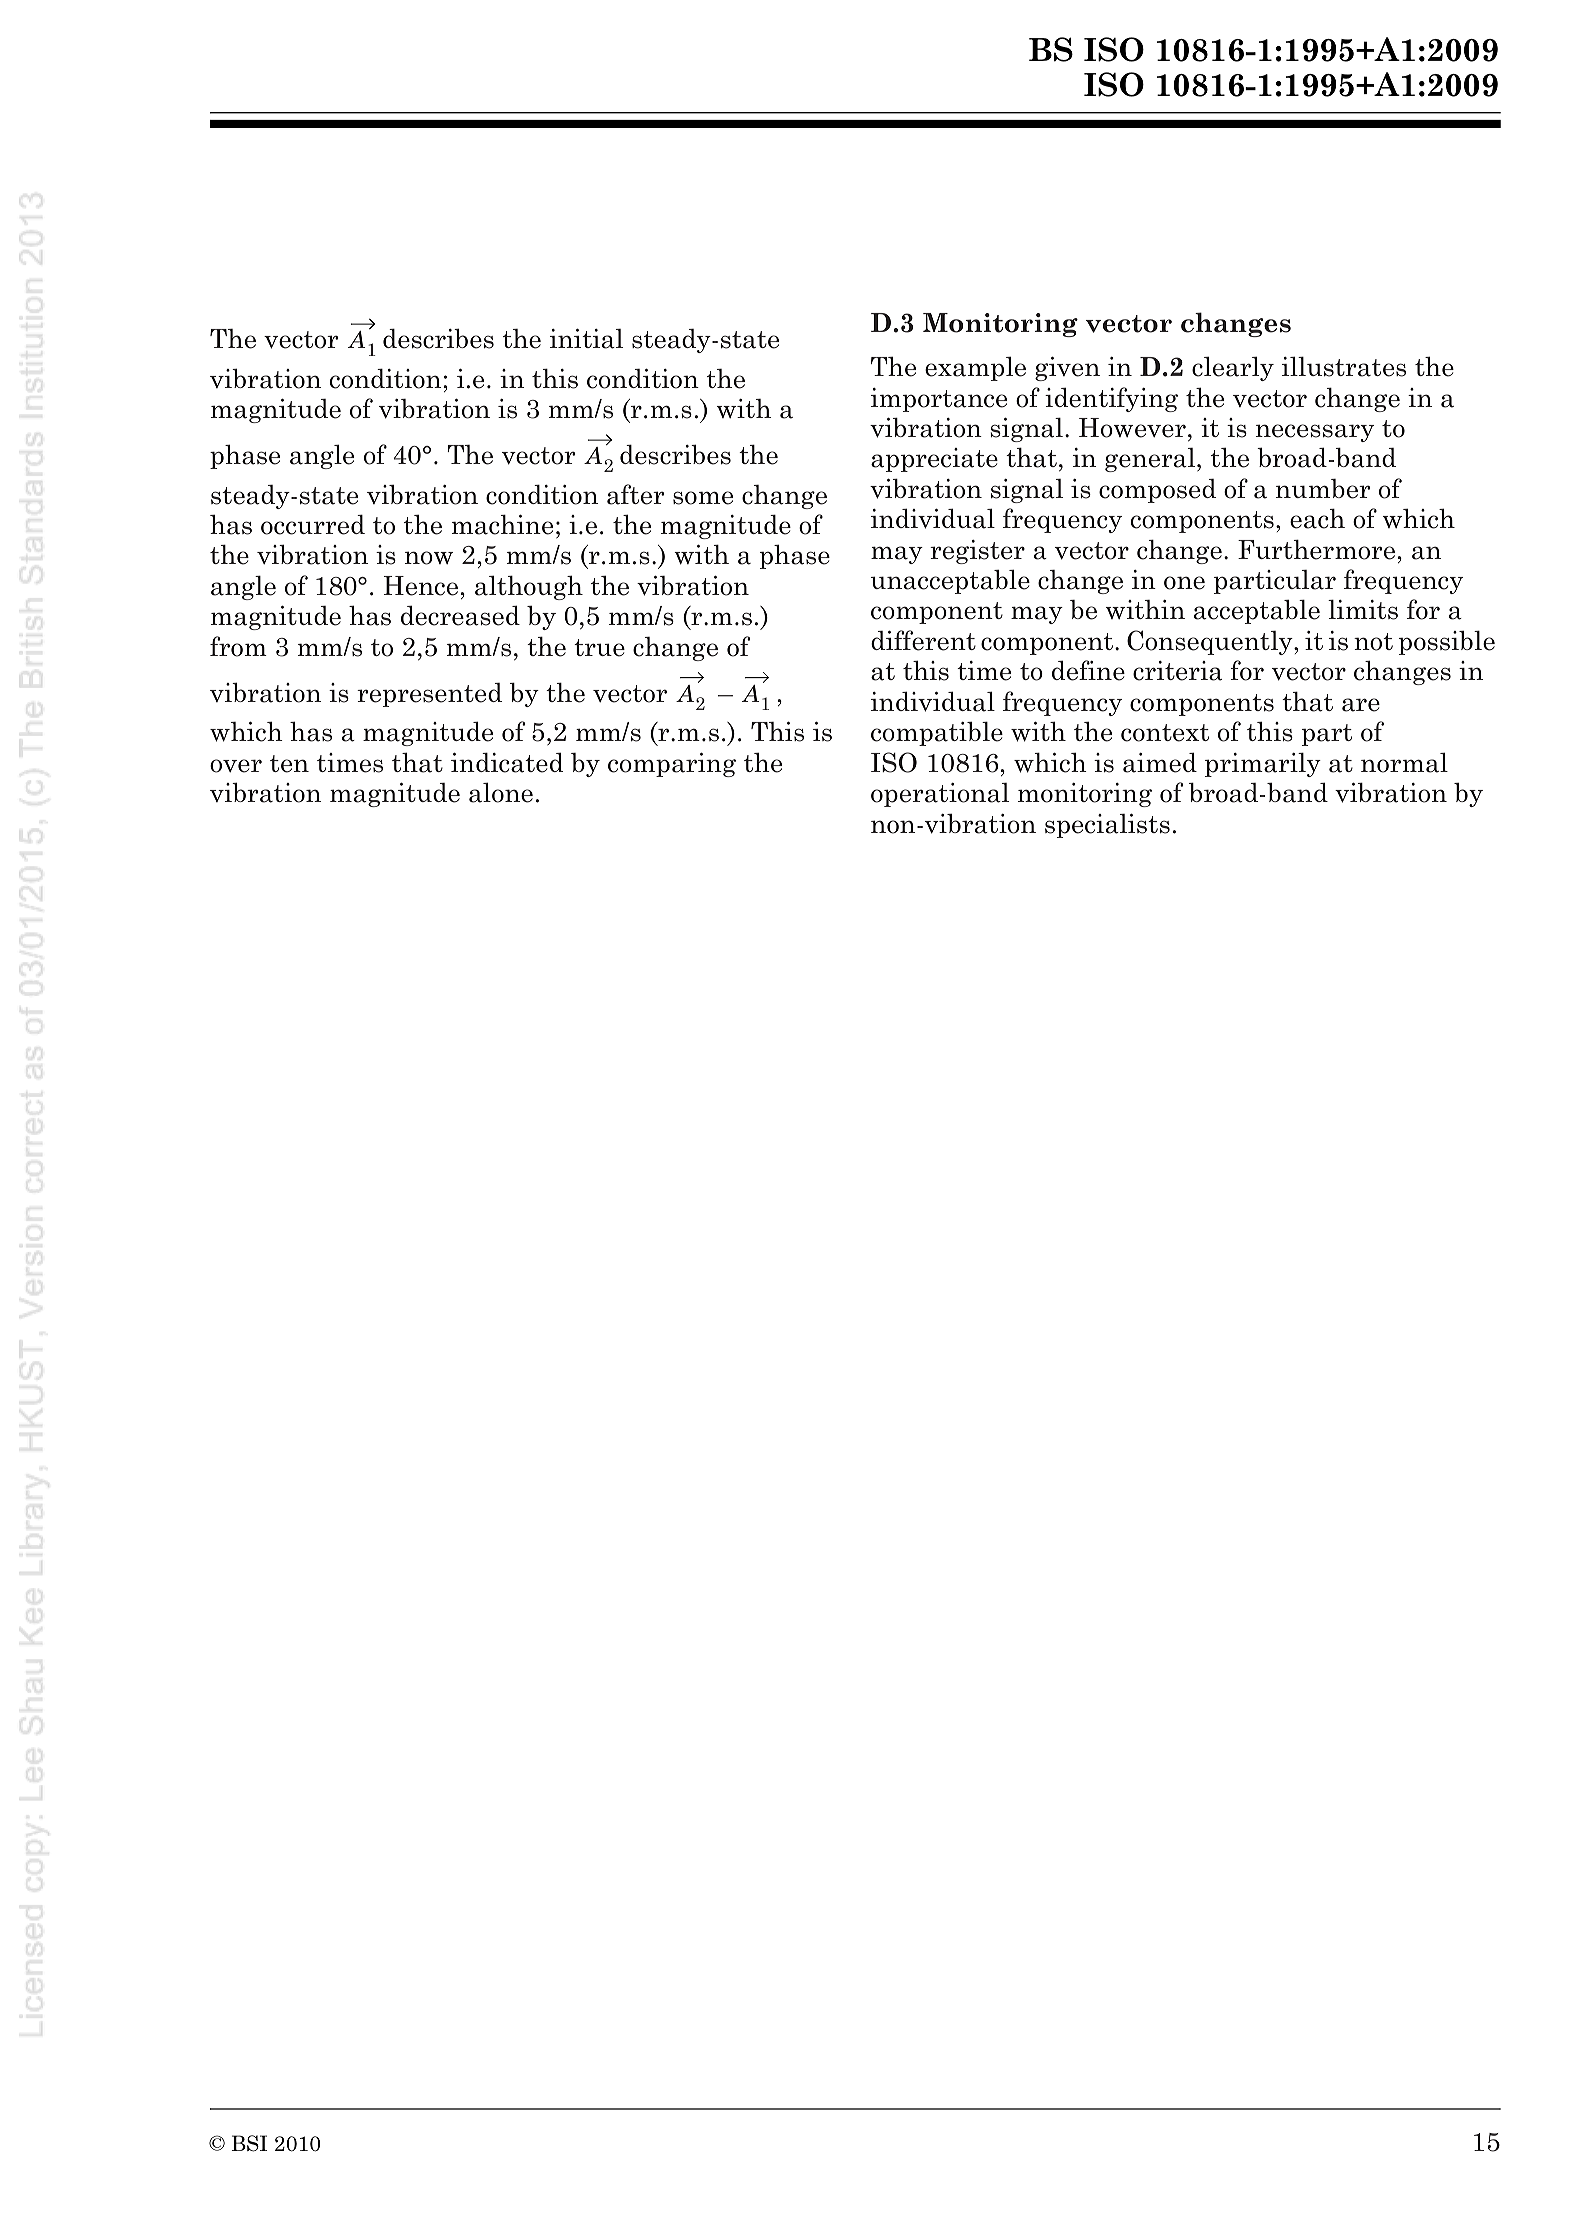 The width and height of the screenshot is (1575, 2229). I want to click on specialists, so click(1107, 826).
